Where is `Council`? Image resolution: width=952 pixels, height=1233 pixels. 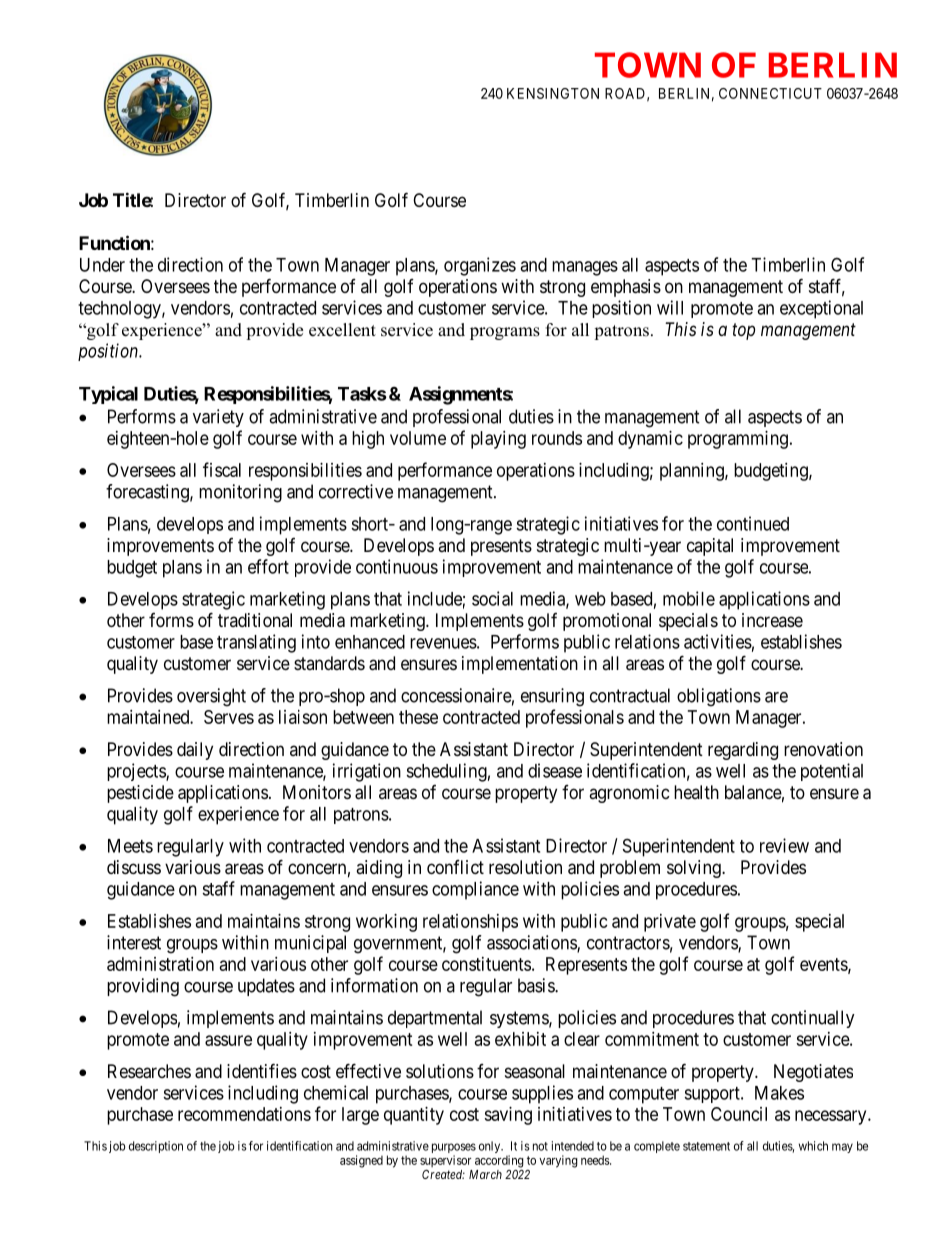
Council is located at coordinates (739, 1114).
